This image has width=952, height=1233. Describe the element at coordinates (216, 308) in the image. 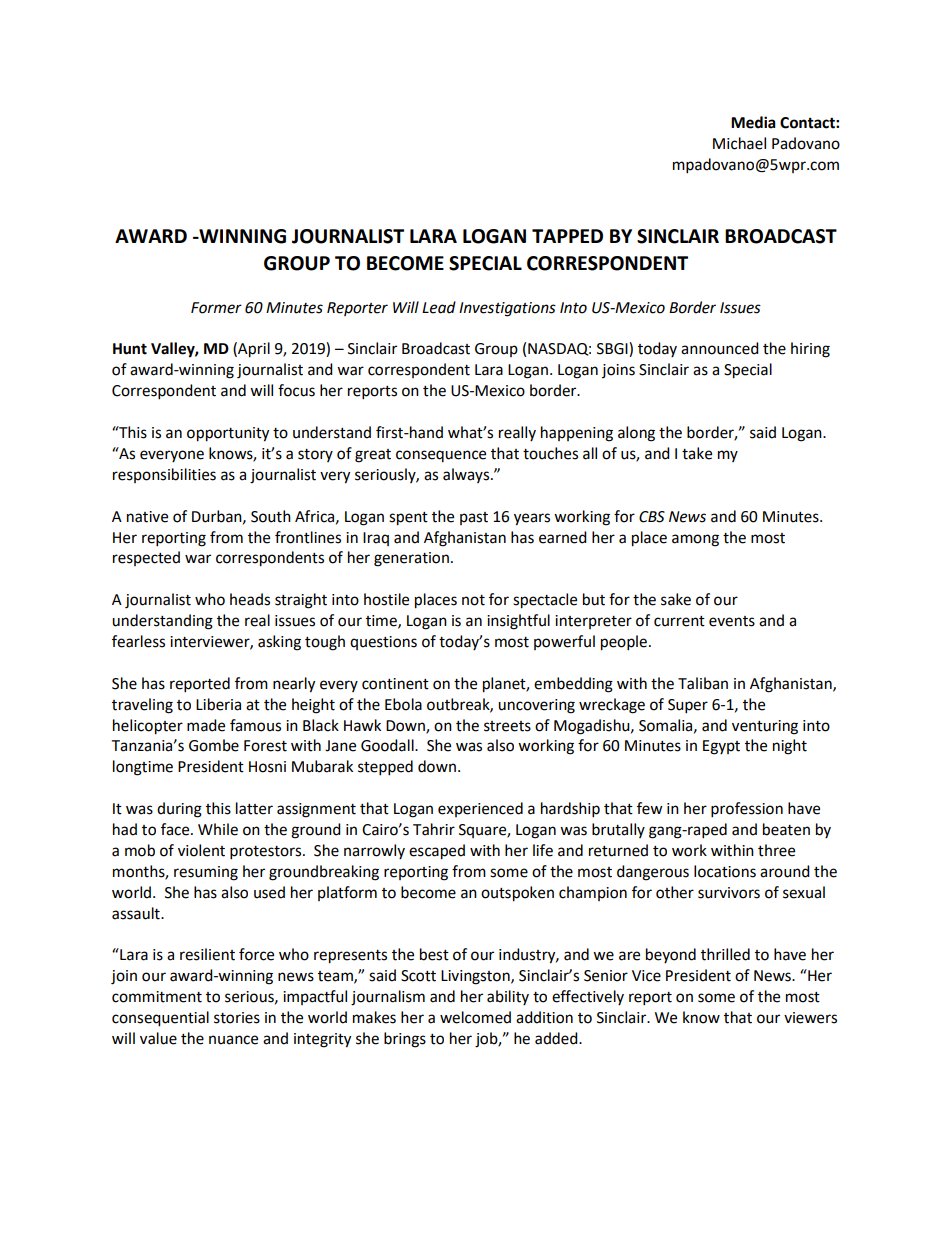

I see `Former` at that location.
